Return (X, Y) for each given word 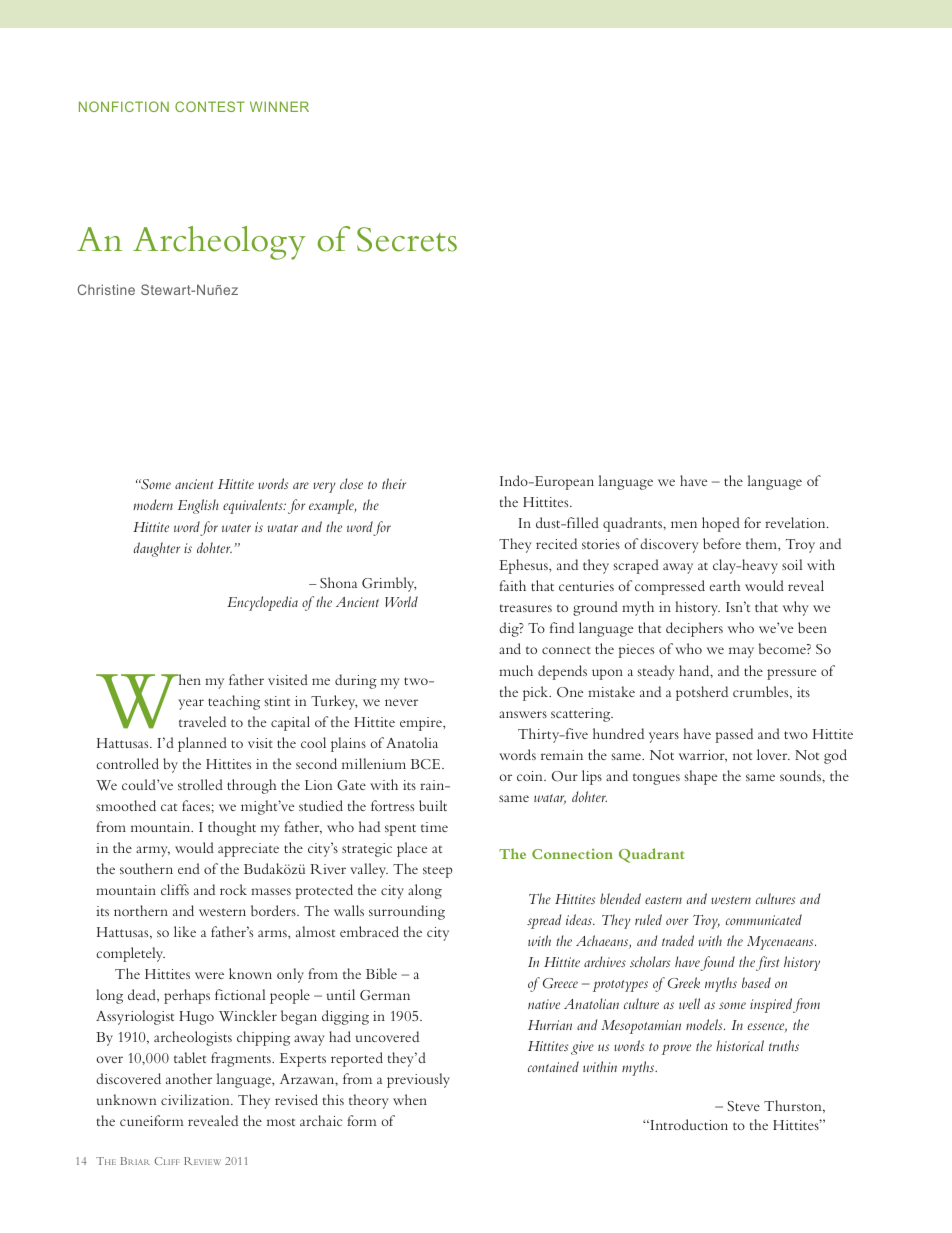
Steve (744, 1106)
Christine (106, 289)
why (795, 608)
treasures (526, 608)
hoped (721, 524)
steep (438, 872)
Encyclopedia (262, 603)
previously (418, 1080)
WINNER (279, 106)
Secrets (407, 239)
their (394, 483)
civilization (196, 1099)
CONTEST (210, 106)
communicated (764, 919)
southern (146, 868)
